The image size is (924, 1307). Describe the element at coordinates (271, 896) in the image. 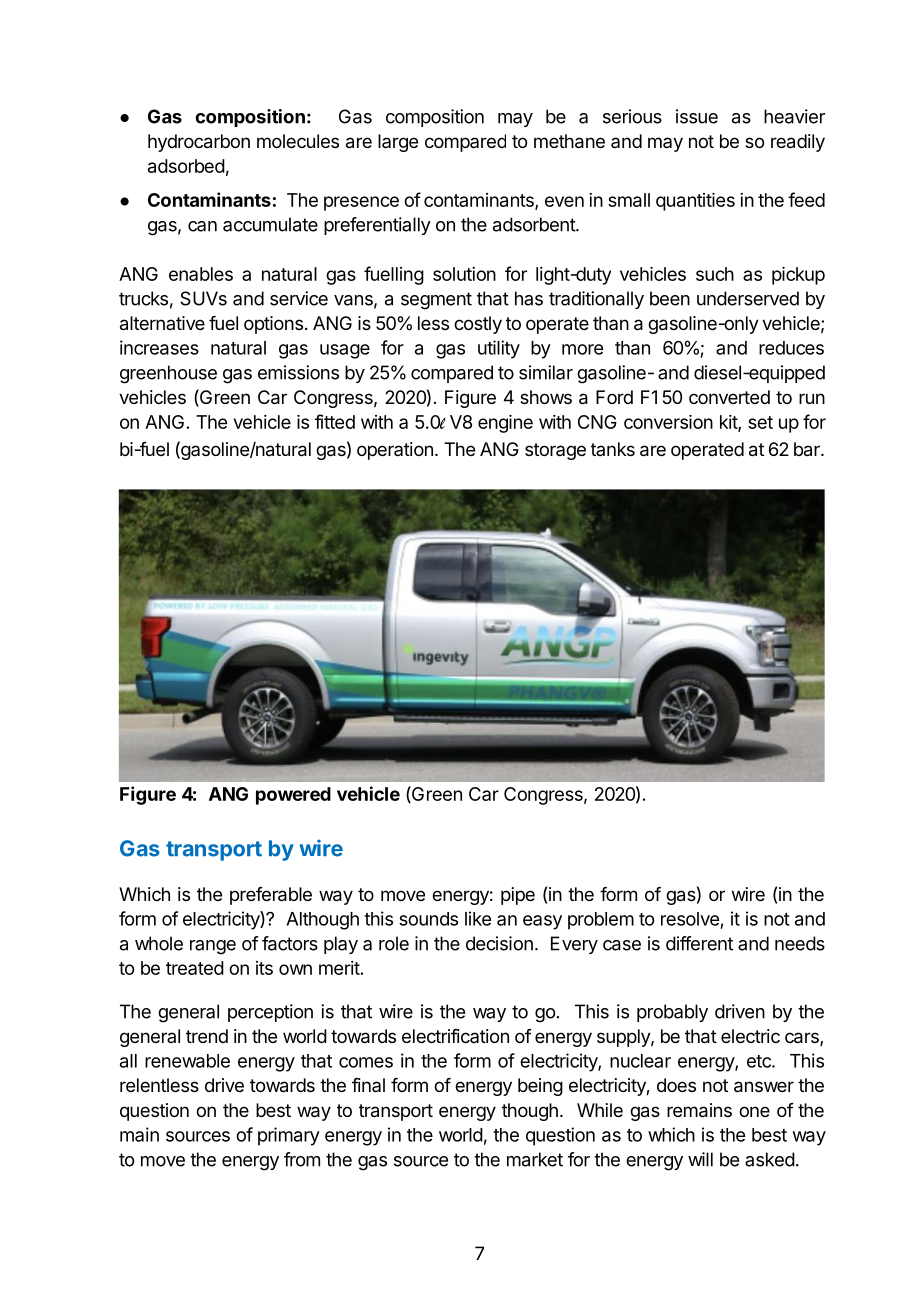

I see `preferable` at that location.
